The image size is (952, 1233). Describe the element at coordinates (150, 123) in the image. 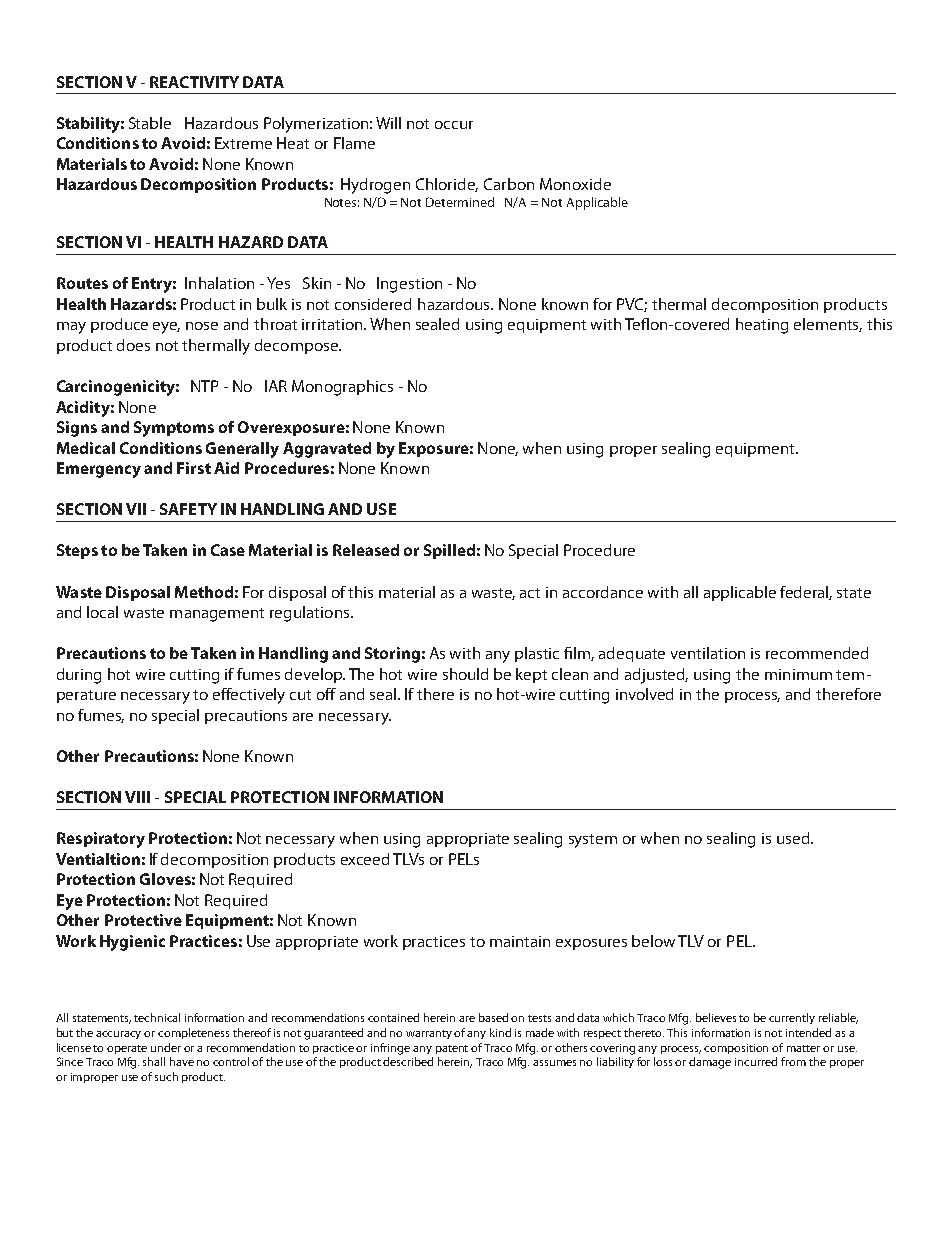

I see `Stable` at that location.
